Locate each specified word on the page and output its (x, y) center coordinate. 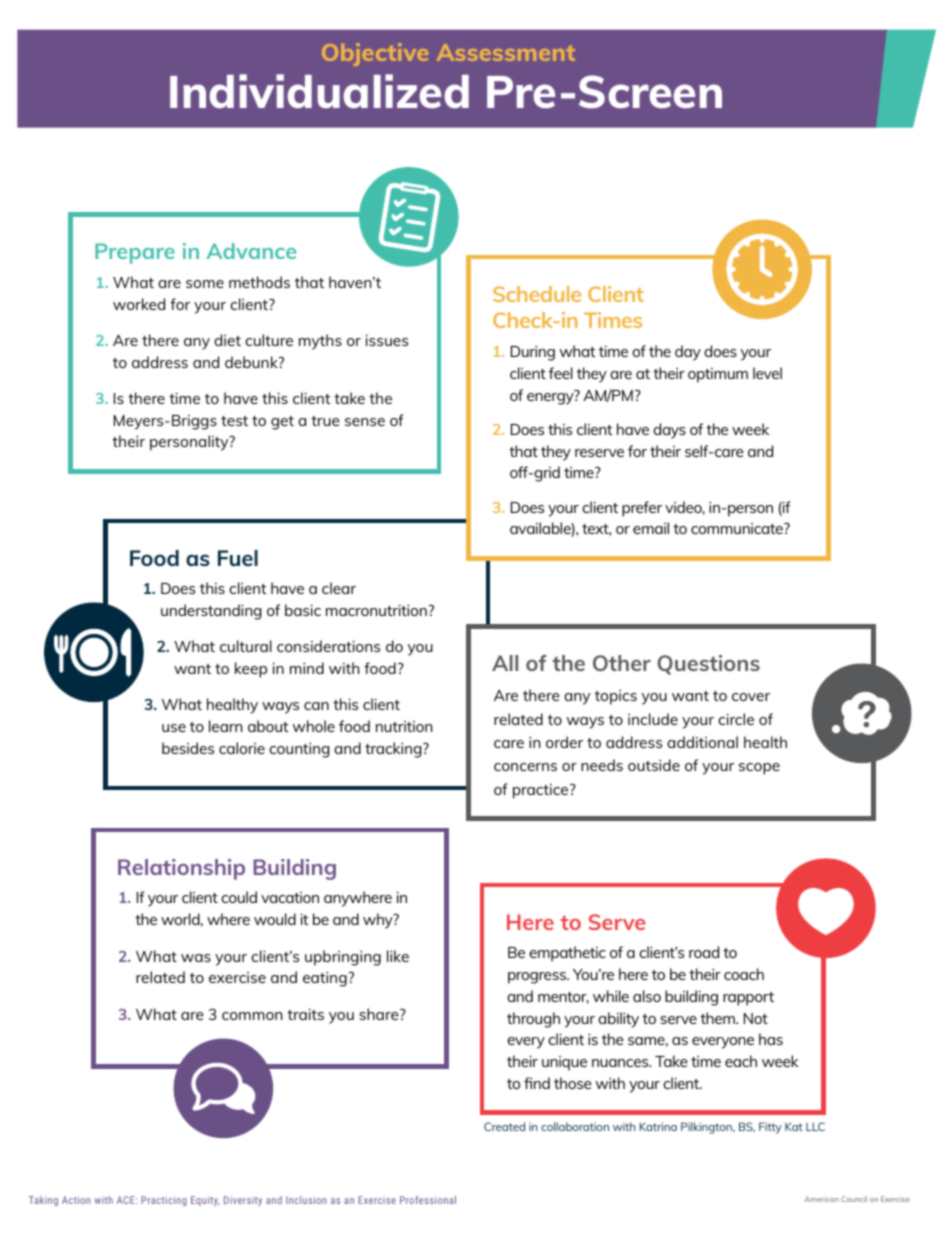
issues (387, 340)
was (196, 958)
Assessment (506, 52)
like (398, 956)
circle (736, 719)
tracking (394, 750)
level (767, 373)
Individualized (319, 91)
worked (139, 304)
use (174, 728)
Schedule (537, 294)
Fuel (238, 558)
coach (744, 974)
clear (339, 588)
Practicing (164, 1201)
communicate (738, 528)
